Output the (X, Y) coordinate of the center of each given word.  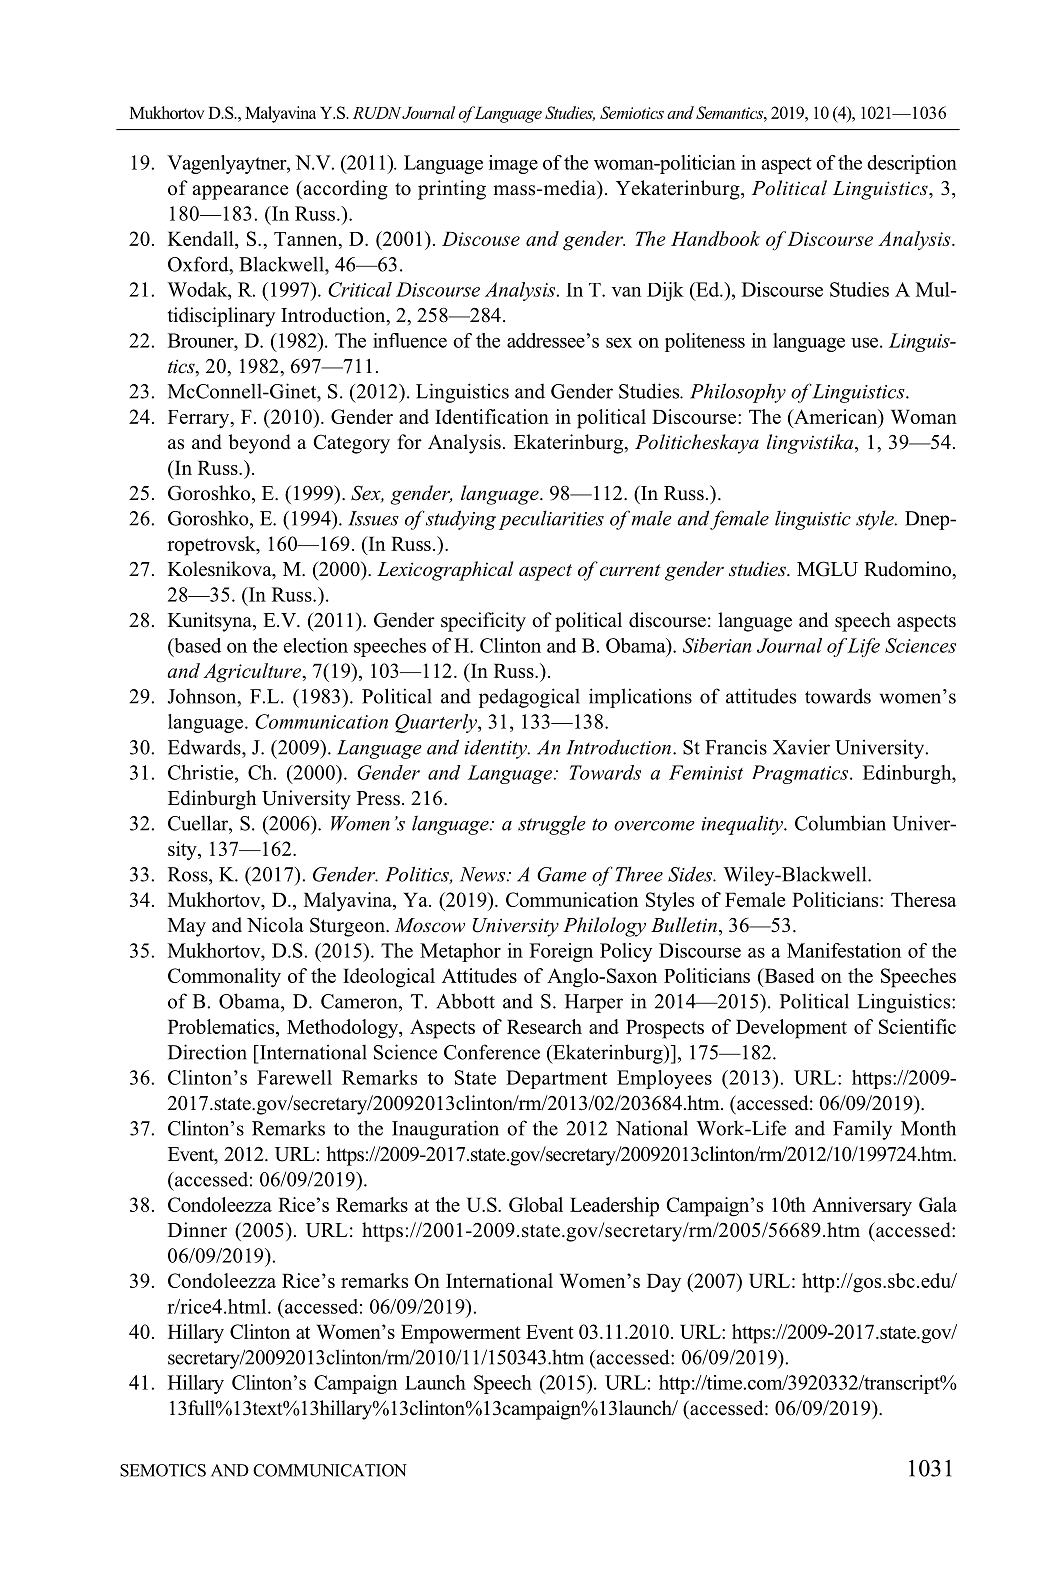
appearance (240, 192)
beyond (259, 444)
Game (562, 874)
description (912, 164)
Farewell (294, 1077)
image (513, 164)
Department (556, 1079)
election (316, 645)
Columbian (840, 823)
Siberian (717, 645)
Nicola (275, 925)
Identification (492, 416)
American (836, 418)
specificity (483, 622)
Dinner (197, 1230)
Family (862, 1130)
